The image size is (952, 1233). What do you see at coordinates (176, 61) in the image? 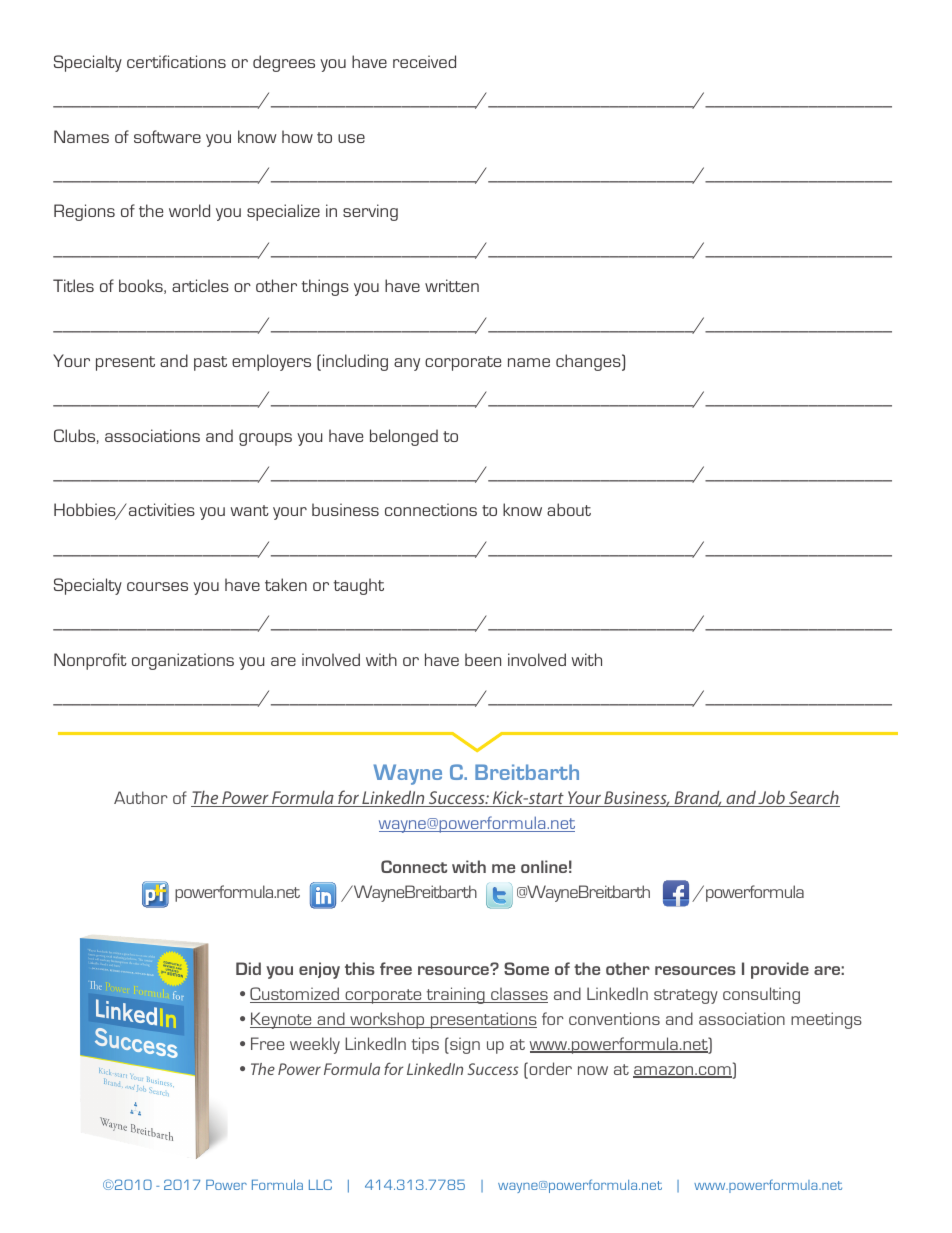
I see `certifications` at bounding box center [176, 61].
